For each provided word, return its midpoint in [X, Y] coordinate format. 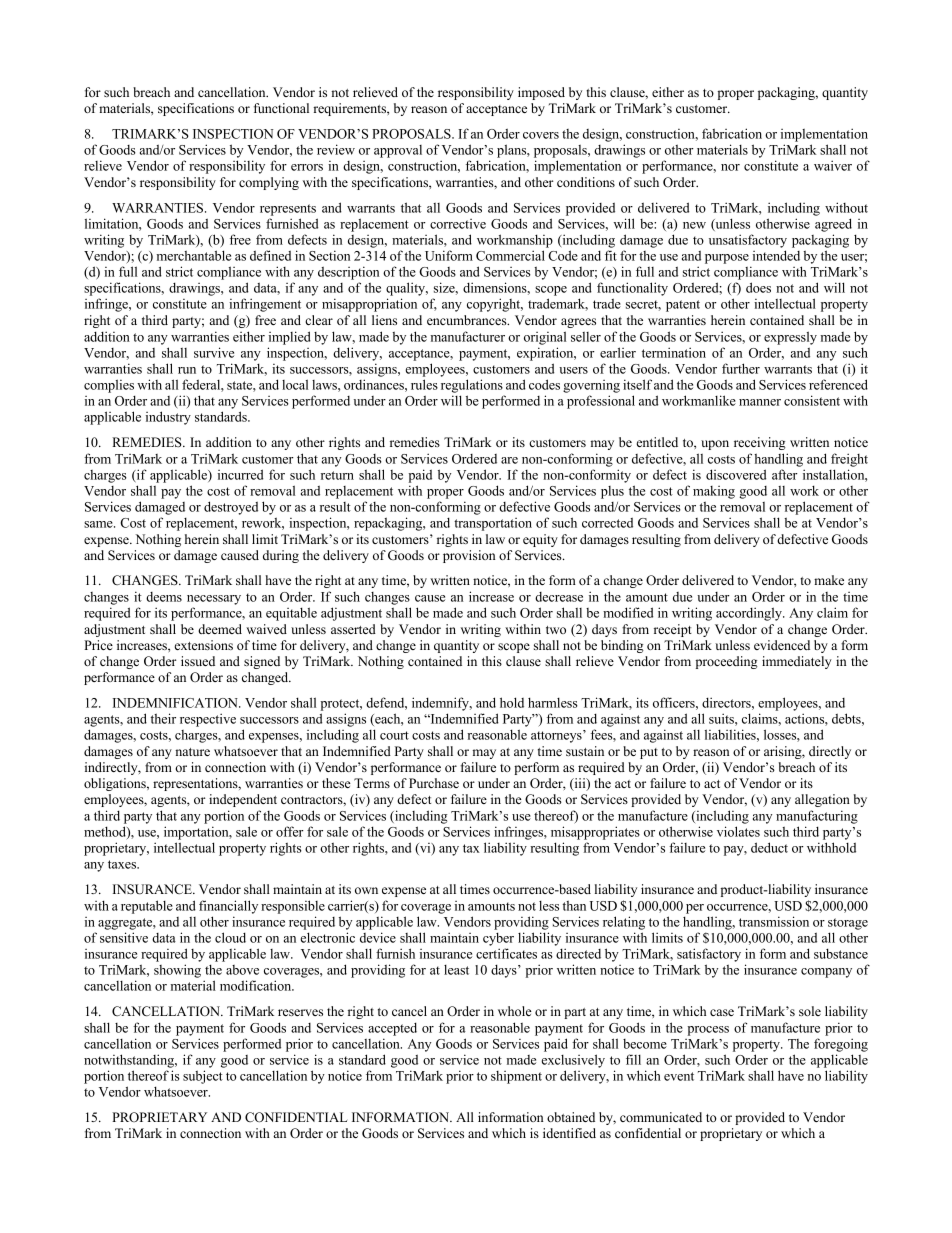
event [679, 1076]
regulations [472, 386]
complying [269, 183]
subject [203, 1077]
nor [730, 167]
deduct [769, 847]
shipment [516, 1077]
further [741, 368]
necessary [214, 600]
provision [469, 556]
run [187, 370]
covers [541, 135]
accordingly [750, 614]
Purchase [434, 783]
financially [228, 907]
